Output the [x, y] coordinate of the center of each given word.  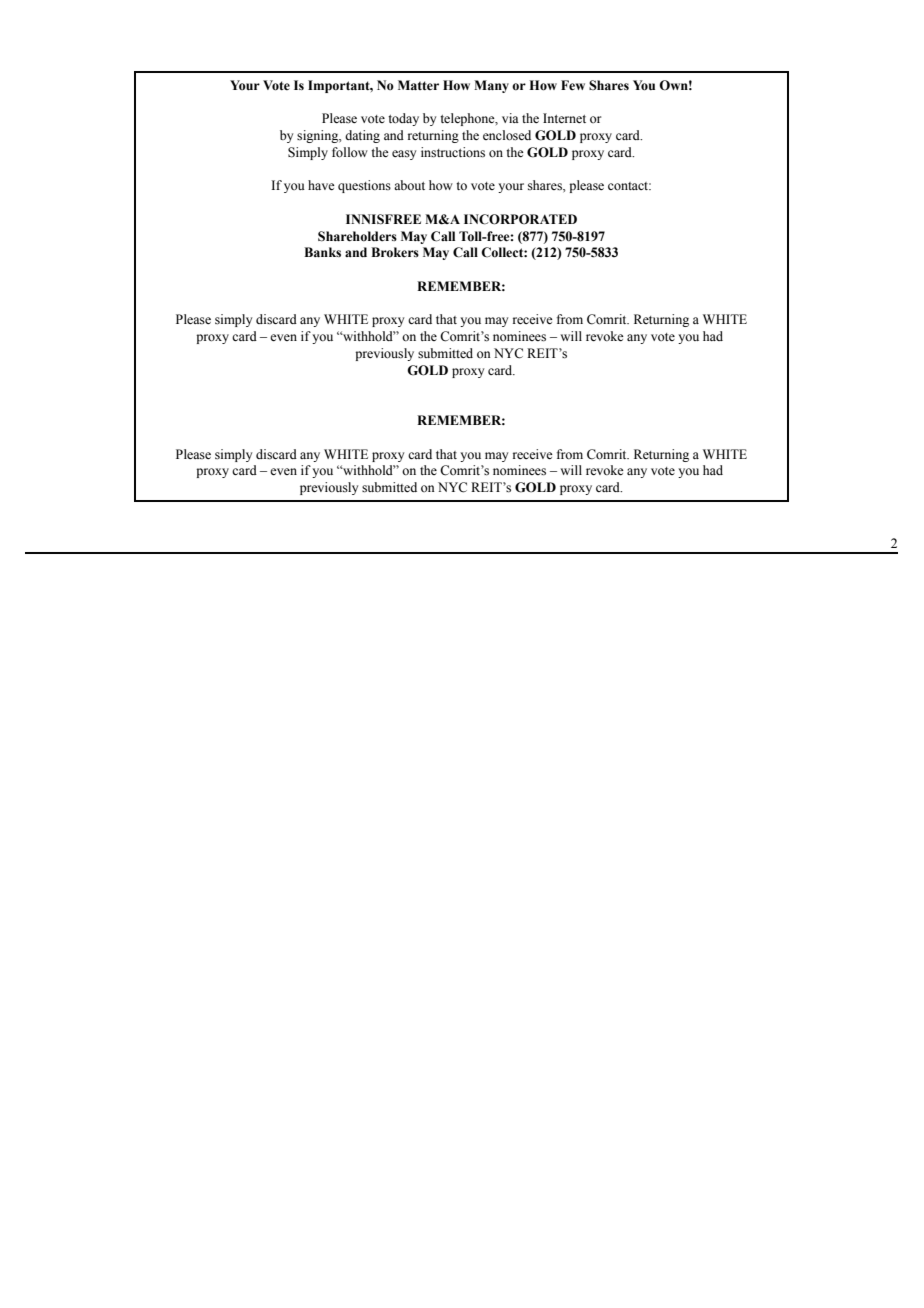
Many [491, 86]
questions [364, 186]
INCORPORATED [520, 219]
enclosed [507, 135]
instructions [453, 152]
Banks [322, 252]
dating [362, 136]
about [409, 185]
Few [573, 85]
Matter [418, 85]
